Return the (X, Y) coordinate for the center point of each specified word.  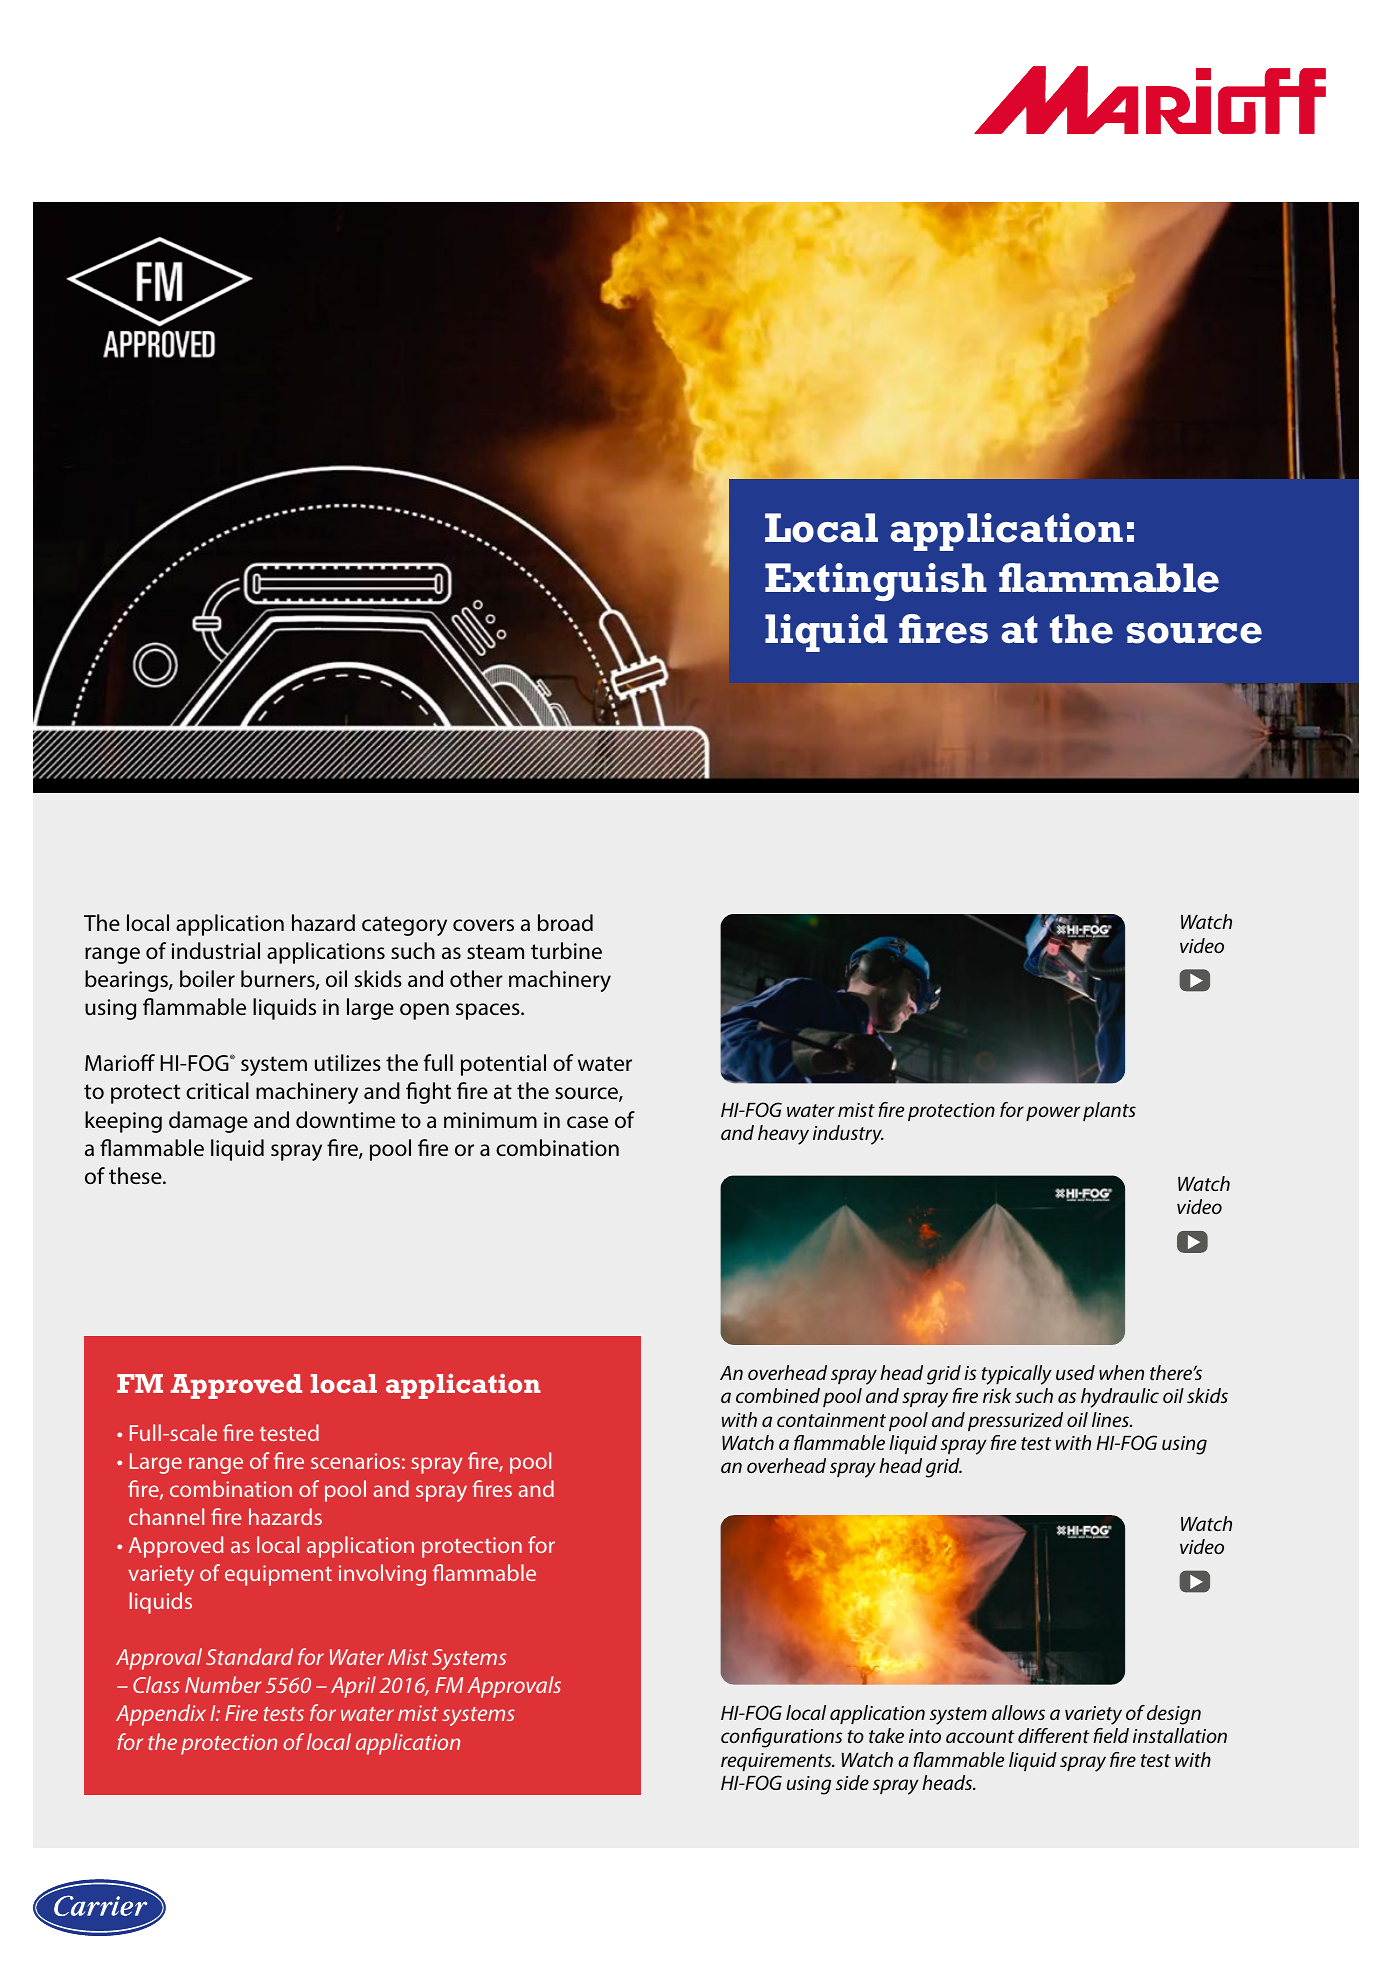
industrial (216, 951)
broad (565, 923)
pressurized (1015, 1421)
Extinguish (876, 582)
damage (208, 1122)
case (587, 1122)
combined (778, 1395)
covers (483, 925)
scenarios (355, 1461)
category (404, 926)
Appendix (161, 1715)
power (1053, 1113)
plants (1109, 1111)
